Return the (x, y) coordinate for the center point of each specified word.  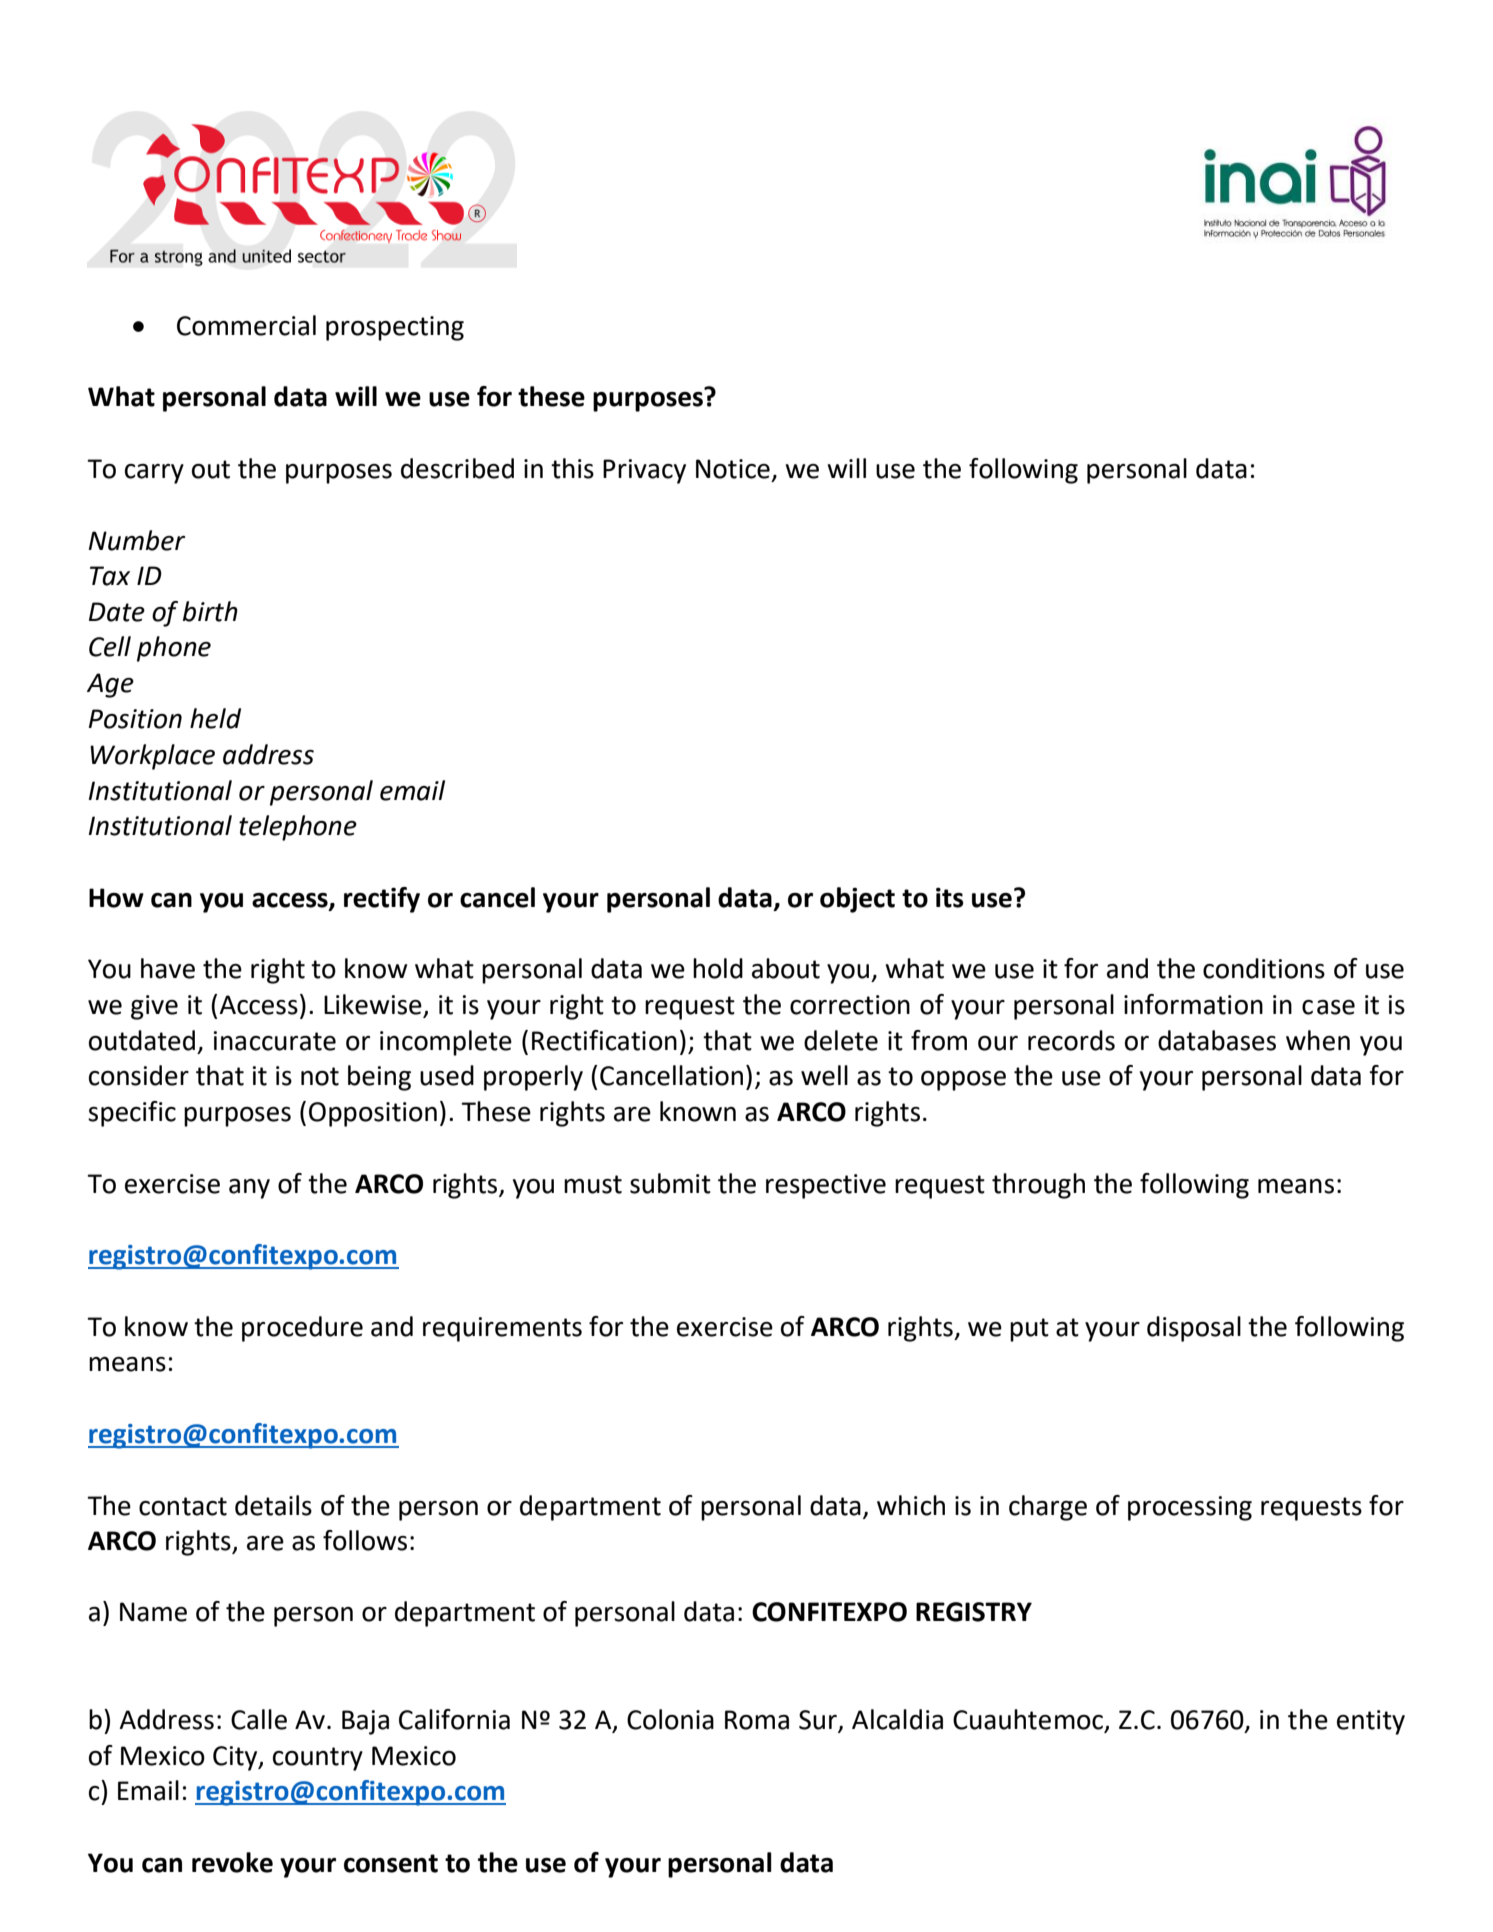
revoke (232, 1862)
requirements (502, 1329)
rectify (382, 900)
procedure (302, 1329)
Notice (733, 469)
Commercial (246, 325)
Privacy (644, 471)
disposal (1194, 1329)
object (857, 900)
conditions (1264, 968)
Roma (757, 1720)
